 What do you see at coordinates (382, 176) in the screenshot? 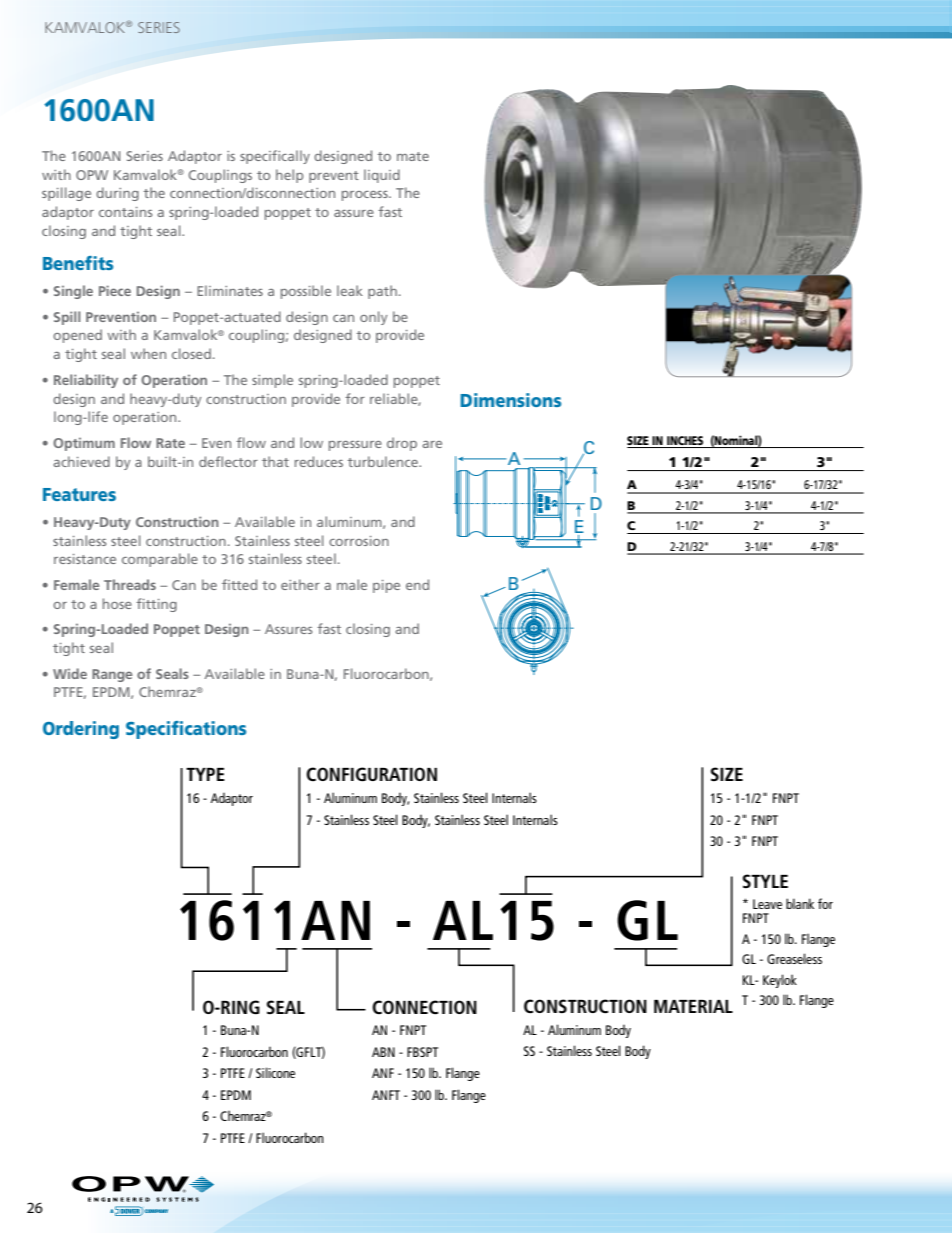
I see `liquid` at bounding box center [382, 176].
